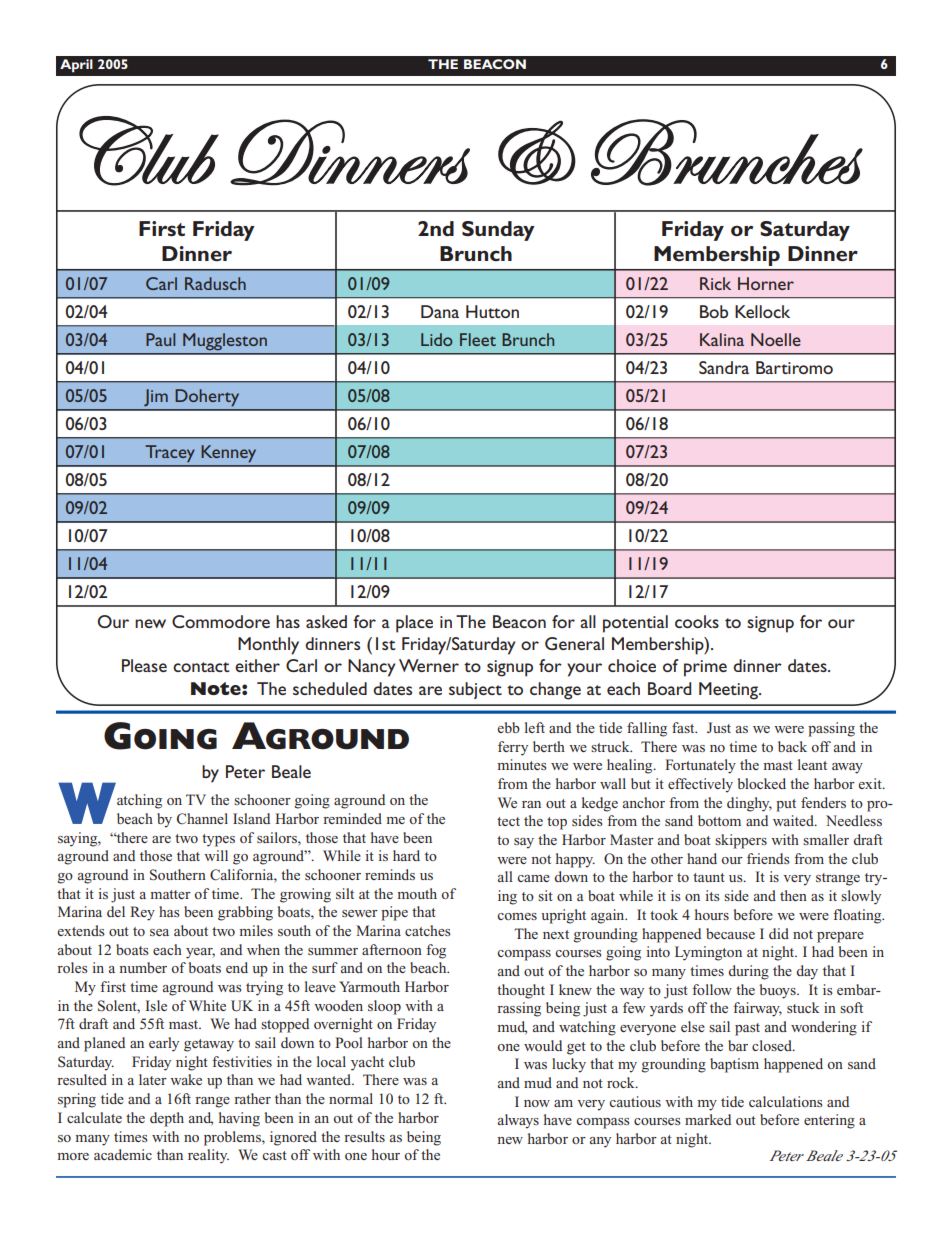 The image size is (952, 1233). What do you see at coordinates (766, 283) in the image?
I see `Horner` at bounding box center [766, 283].
